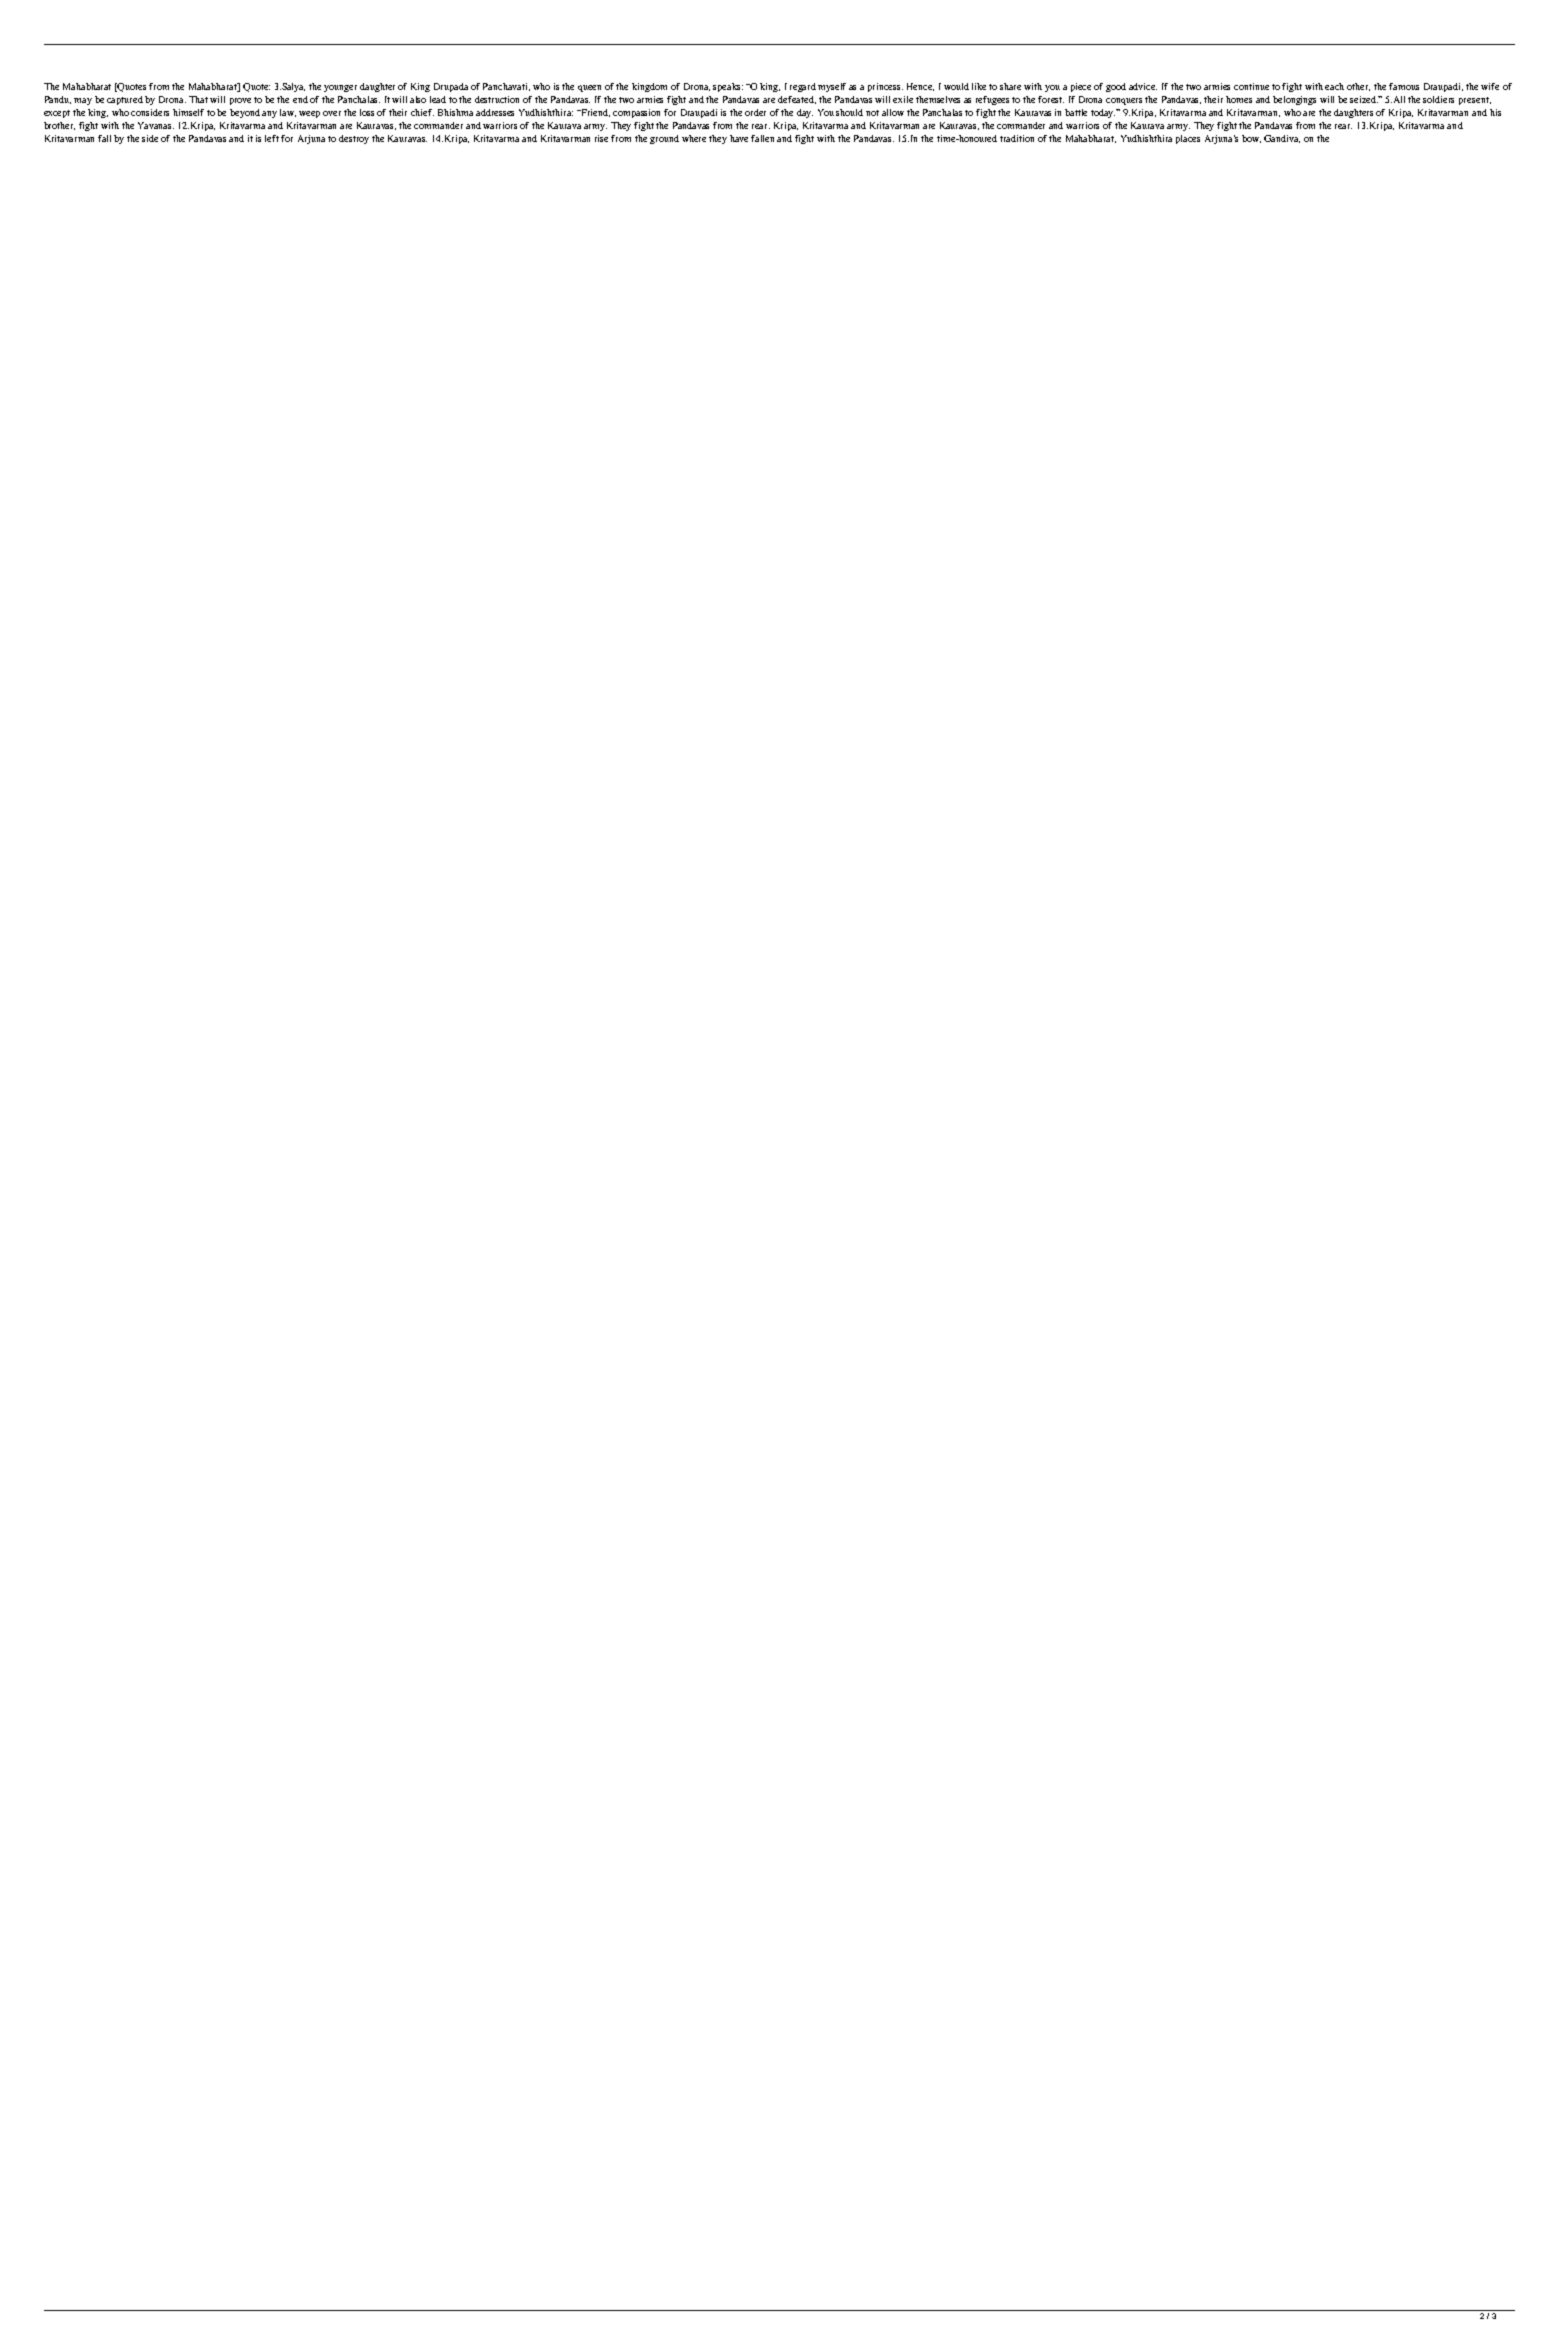  What do you see at coordinates (309, 114) in the screenshot?
I see `weep` at bounding box center [309, 114].
